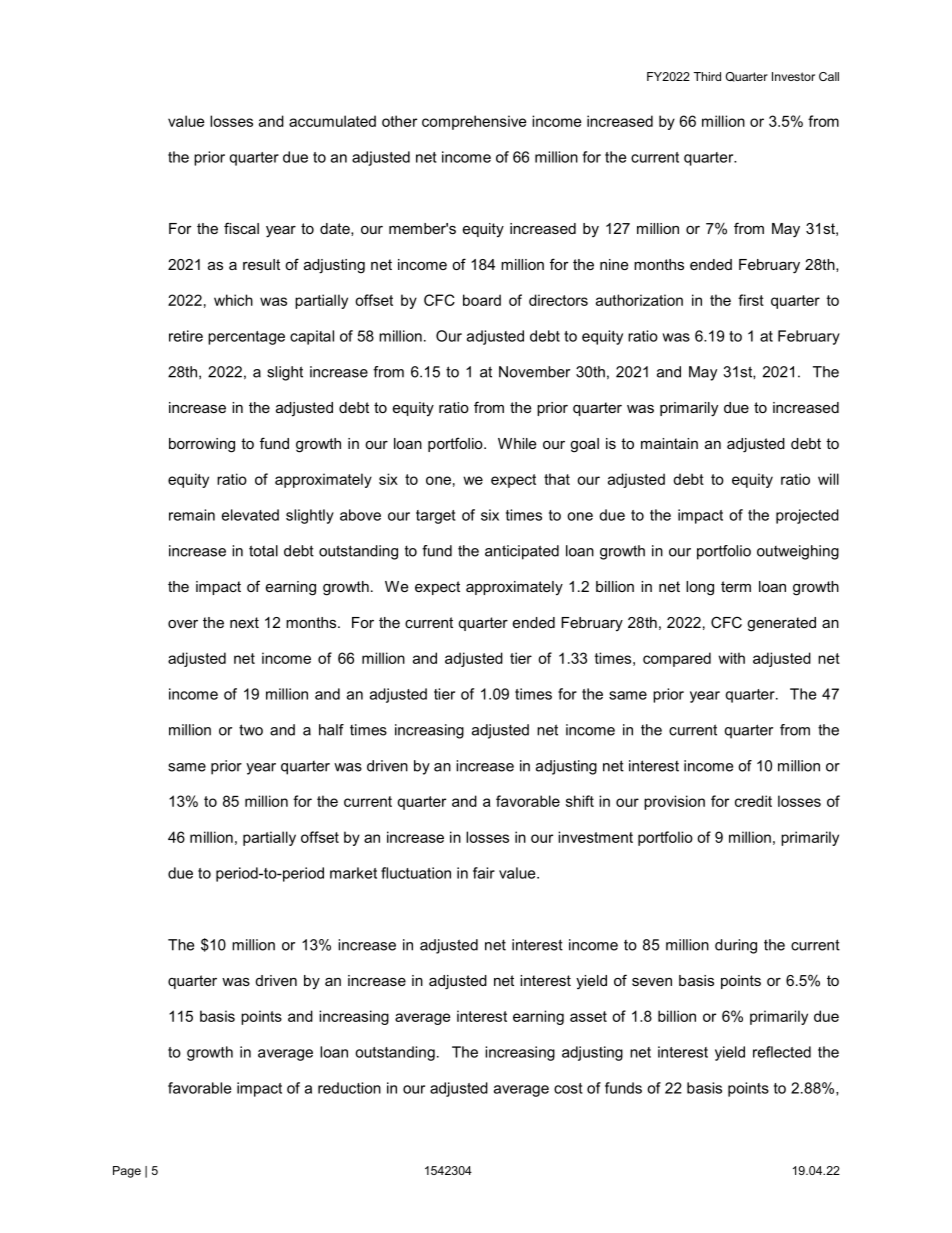  I want to click on generated, so click(781, 624).
